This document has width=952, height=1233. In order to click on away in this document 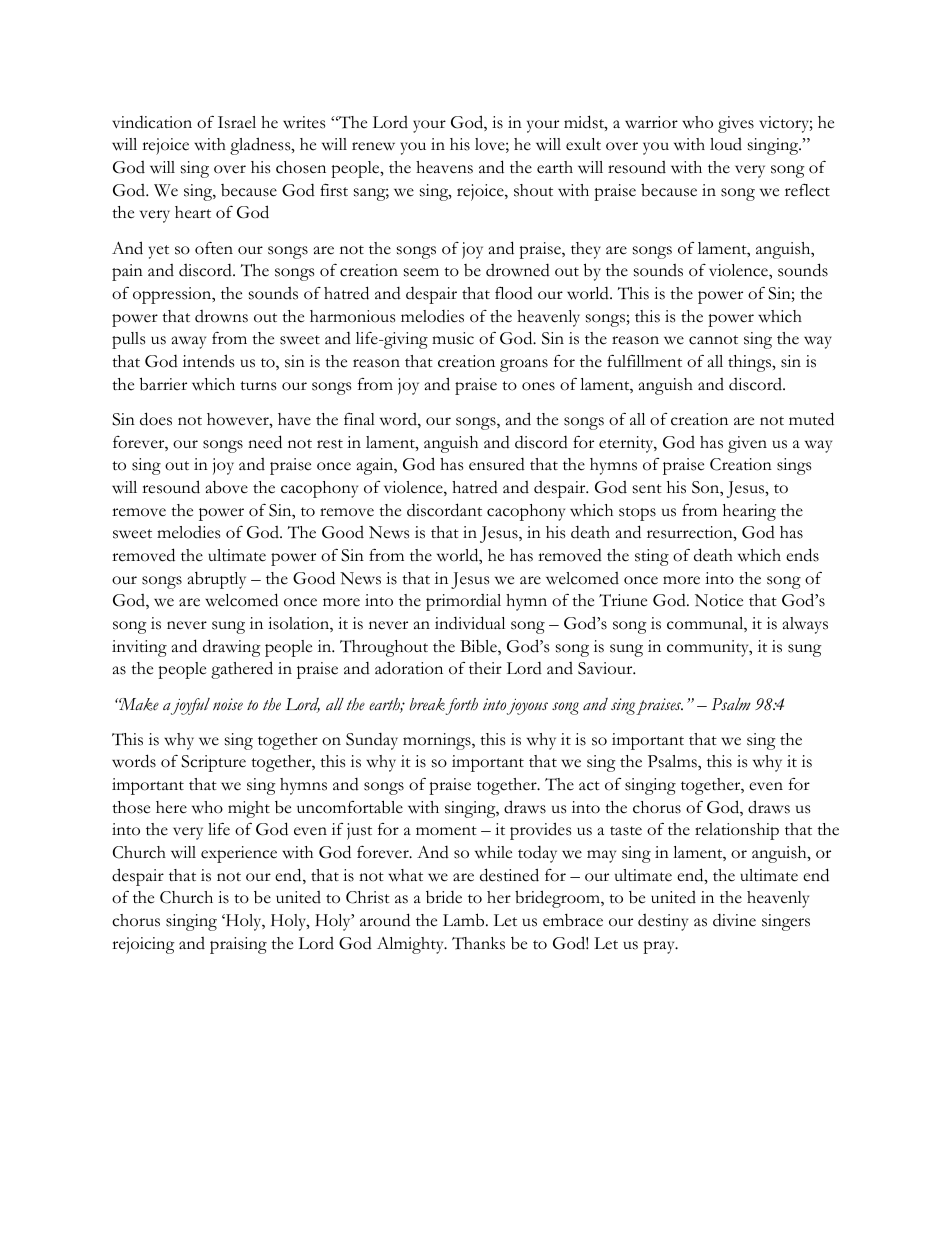, I will do `click(189, 342)`.
